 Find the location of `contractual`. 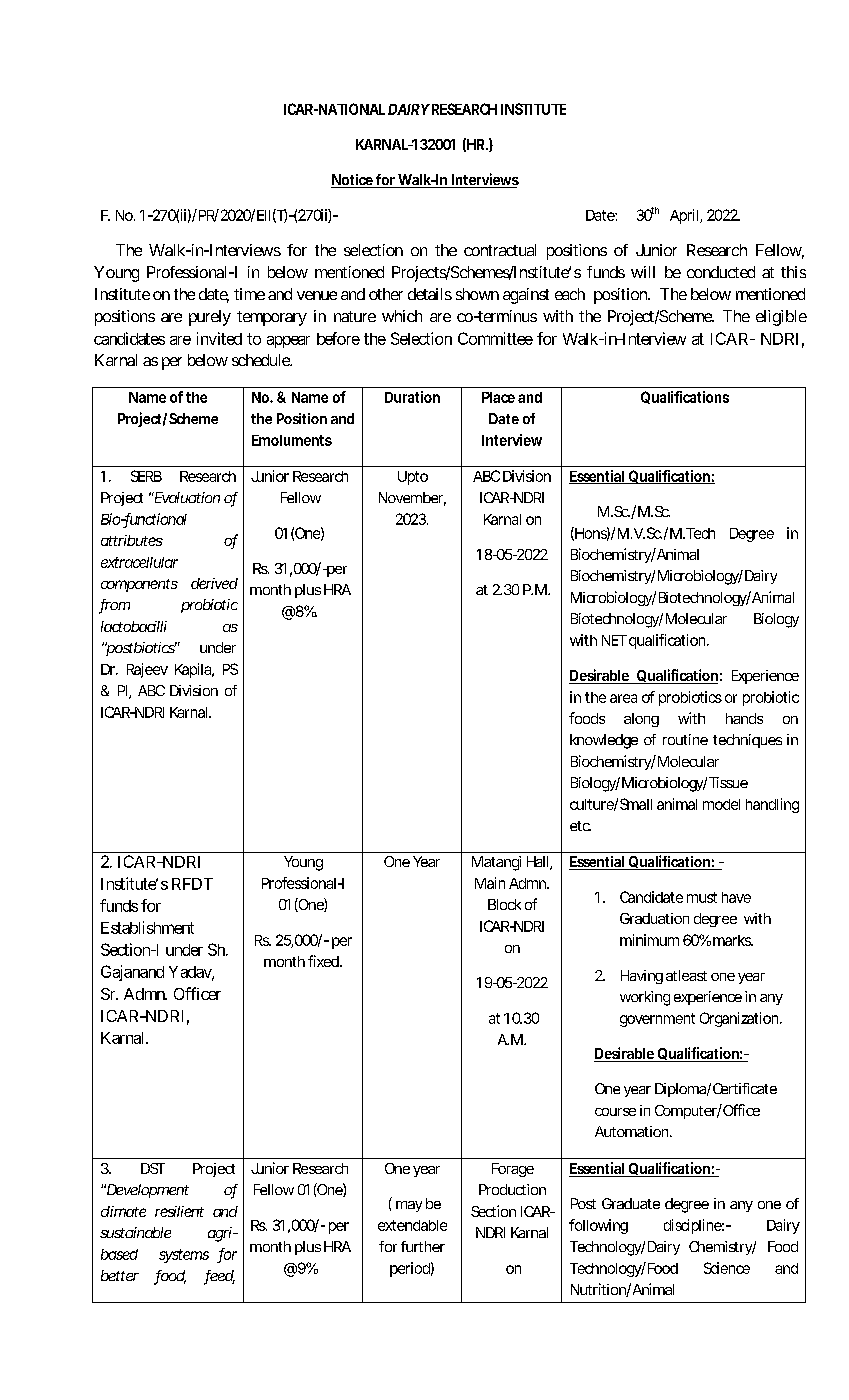

contractual is located at coordinates (500, 250).
